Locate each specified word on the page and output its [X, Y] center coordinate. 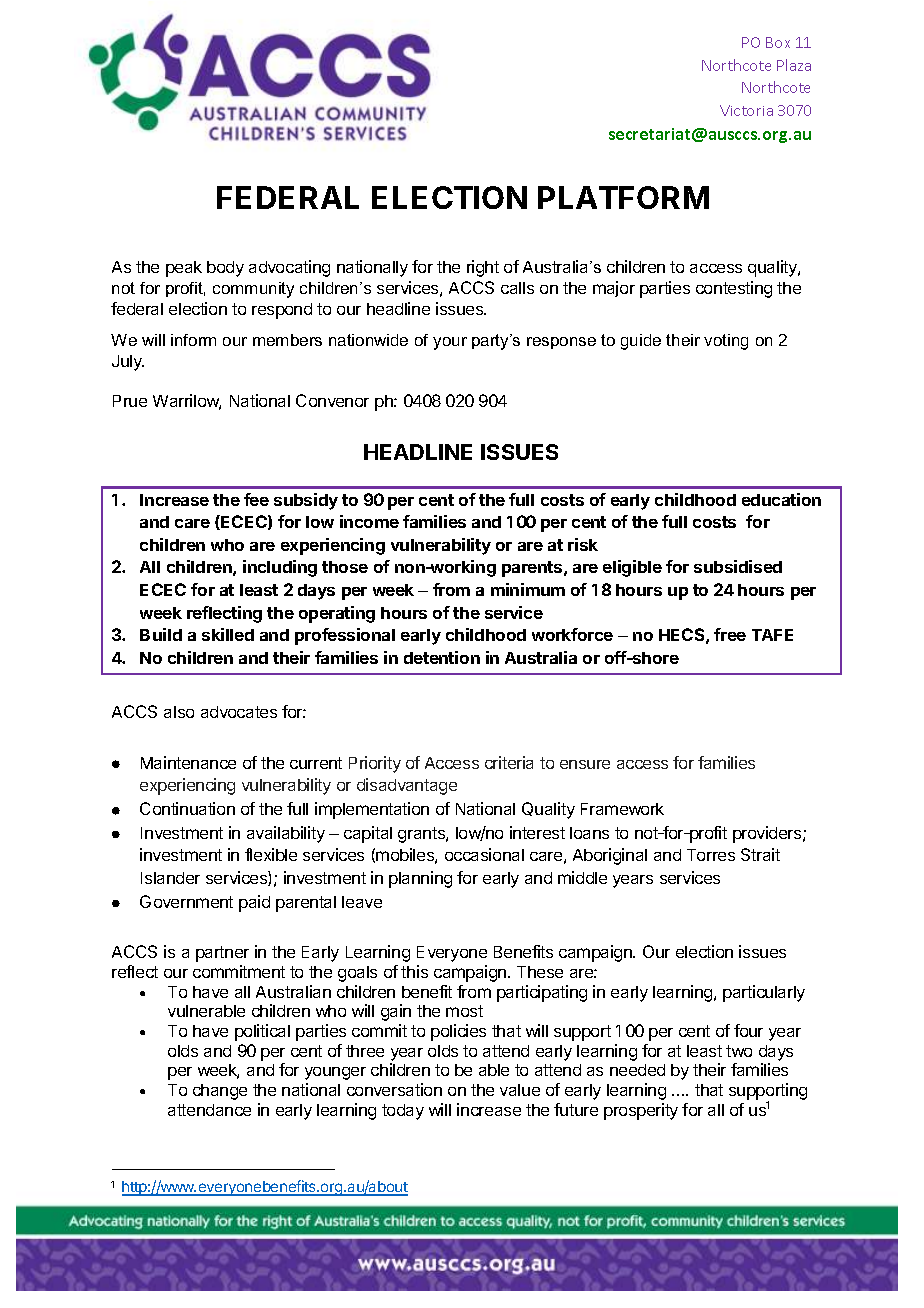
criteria [509, 762]
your [450, 343]
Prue [130, 401]
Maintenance [188, 762]
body [225, 269]
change [220, 1092]
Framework [622, 809]
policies [458, 1032]
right [483, 268]
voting [726, 342]
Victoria [746, 110]
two [739, 1051]
